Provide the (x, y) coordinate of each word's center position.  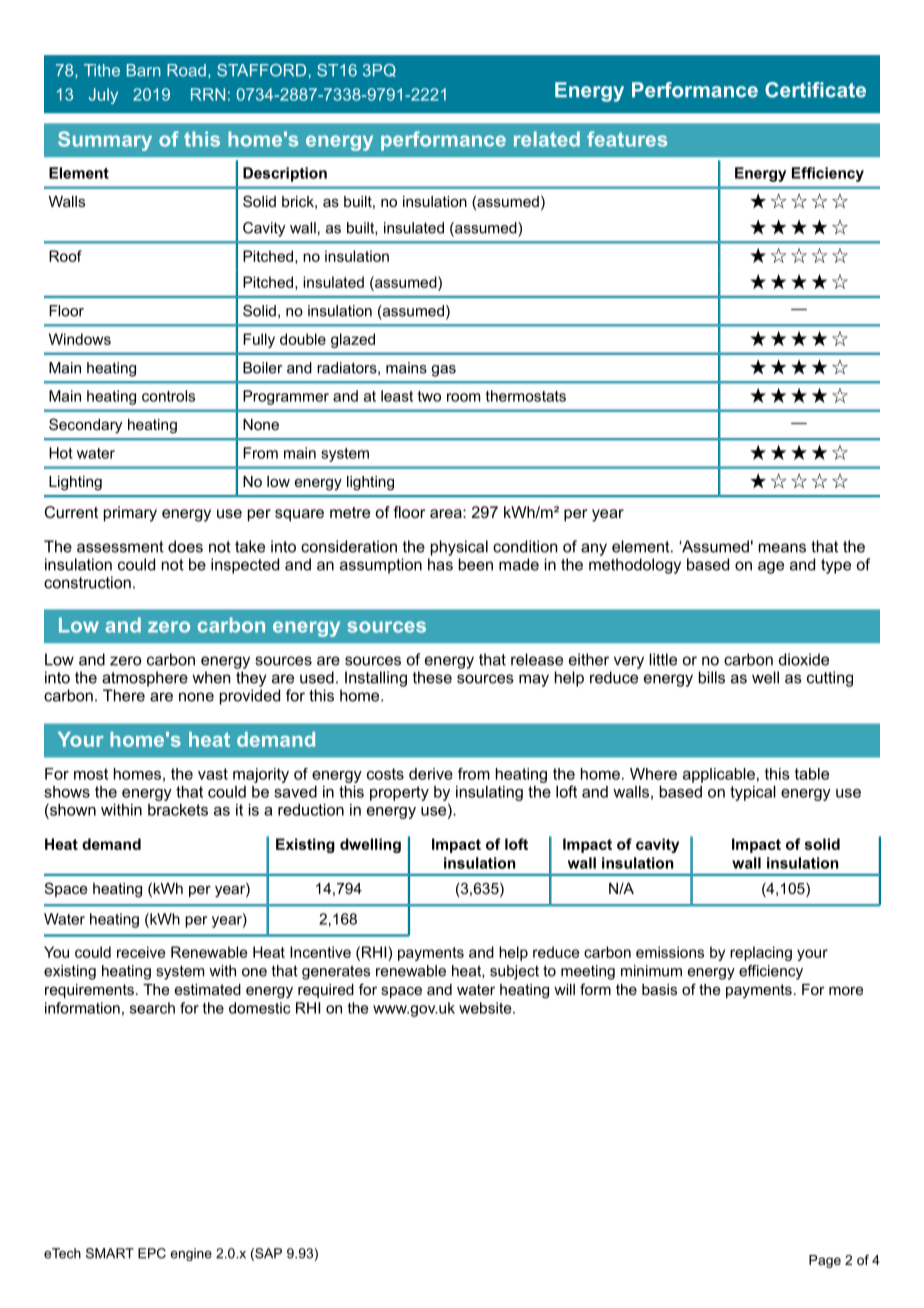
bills (712, 677)
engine (191, 1254)
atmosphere (145, 679)
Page (825, 1261)
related (547, 139)
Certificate (815, 90)
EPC (152, 1253)
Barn (144, 70)
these (432, 677)
